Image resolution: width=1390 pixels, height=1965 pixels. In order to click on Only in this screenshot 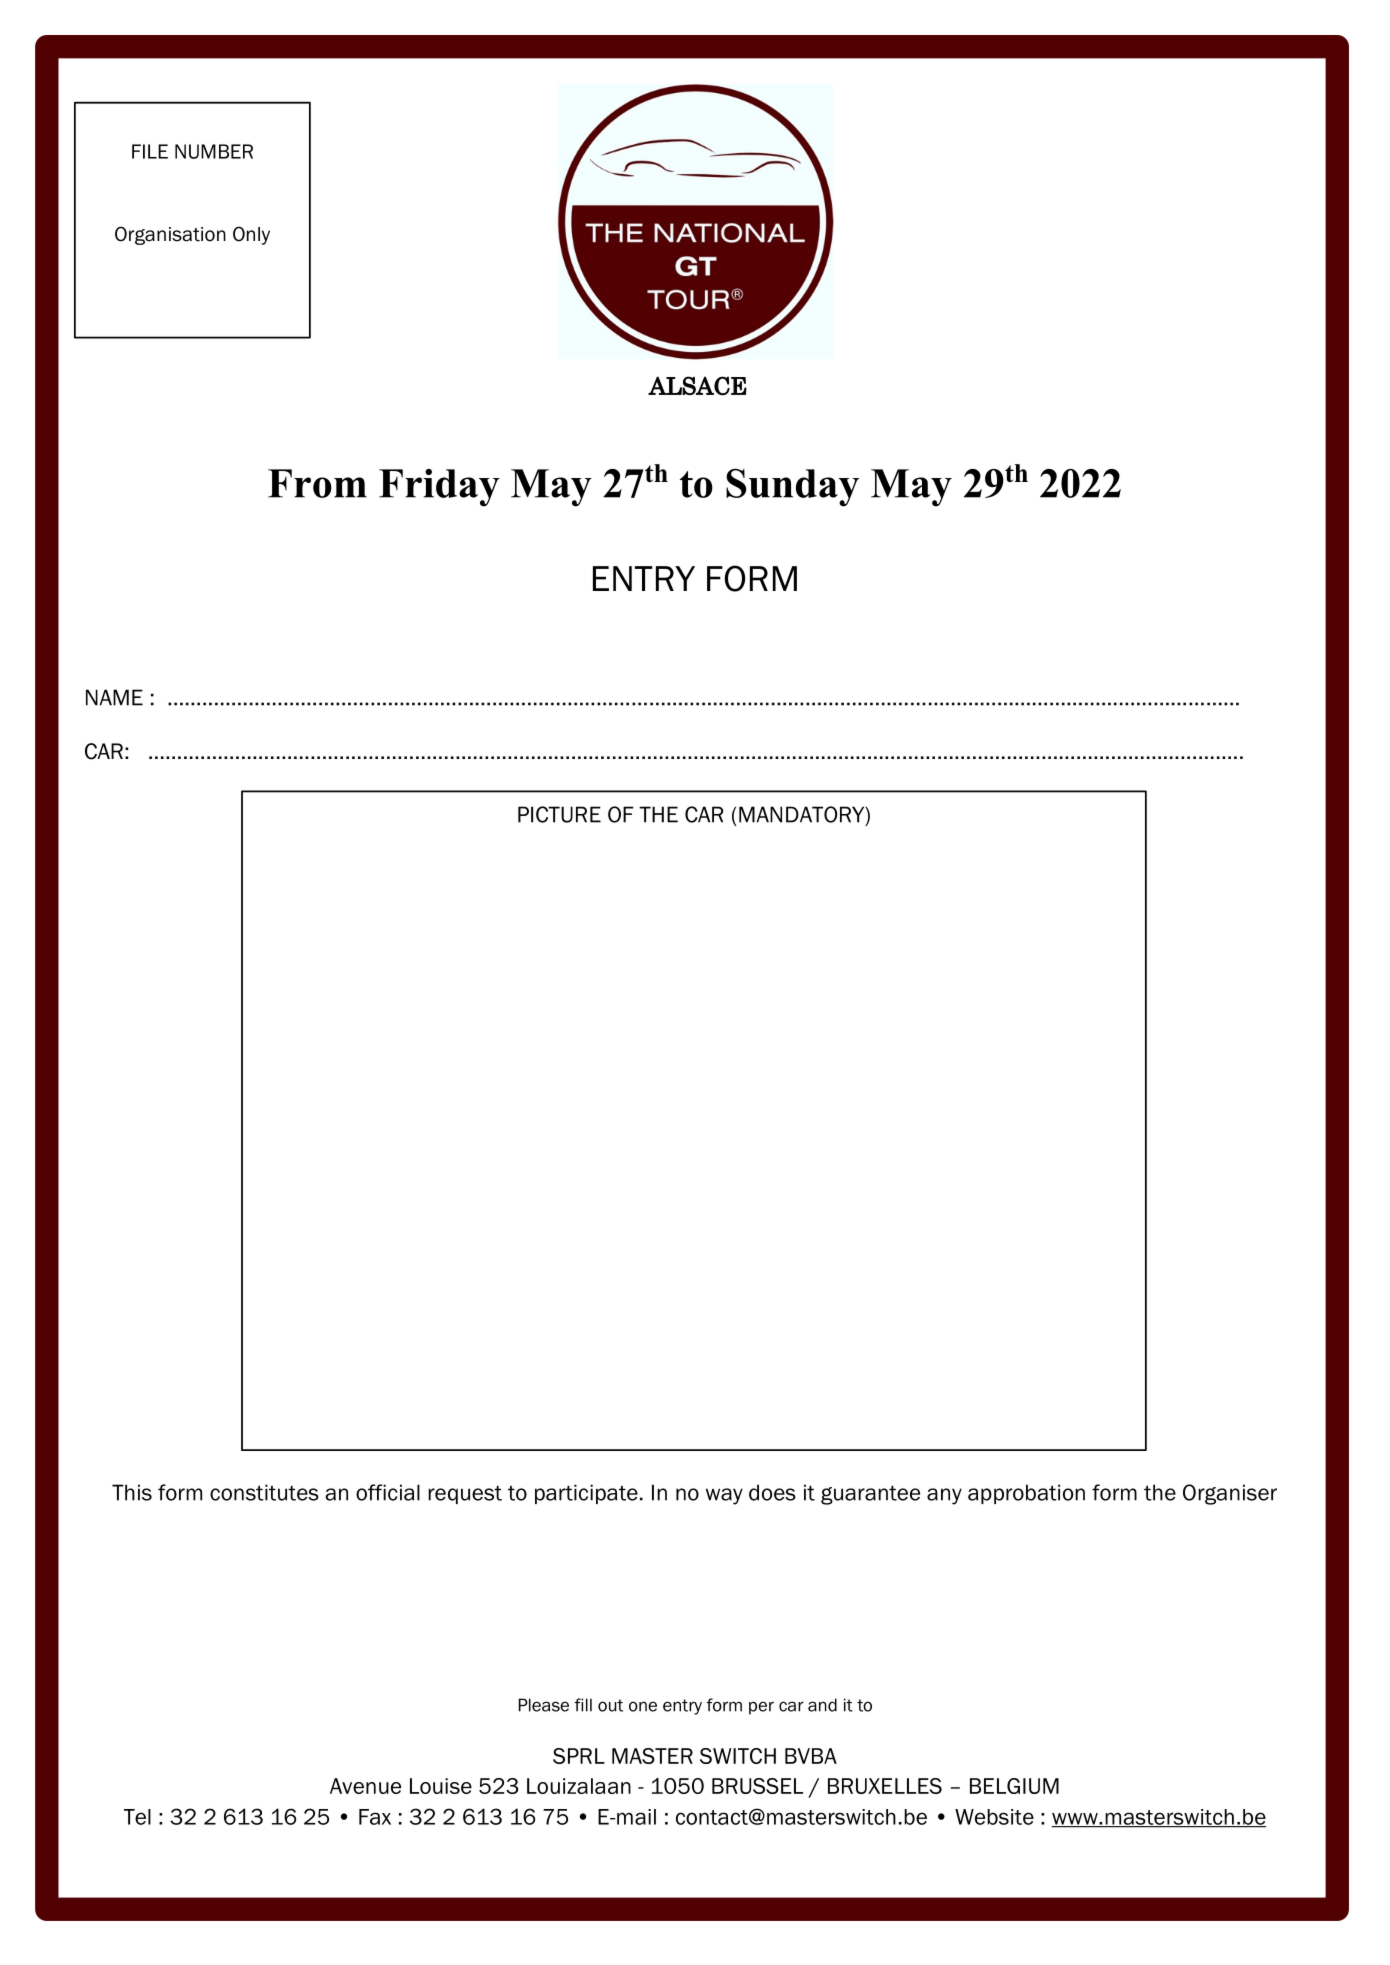, I will do `click(251, 235)`.
